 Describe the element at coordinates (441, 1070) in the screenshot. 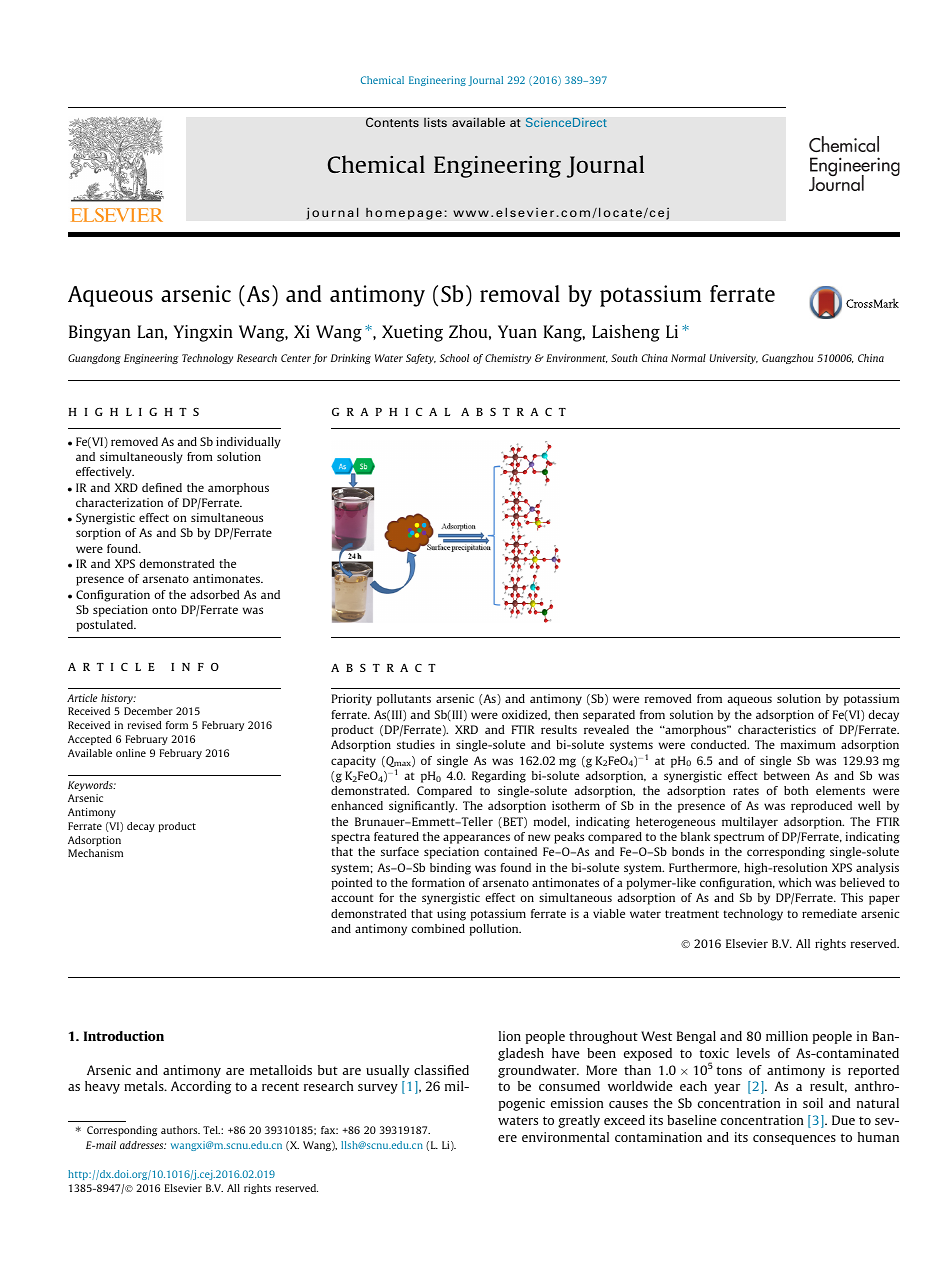

I see `classified` at that location.
